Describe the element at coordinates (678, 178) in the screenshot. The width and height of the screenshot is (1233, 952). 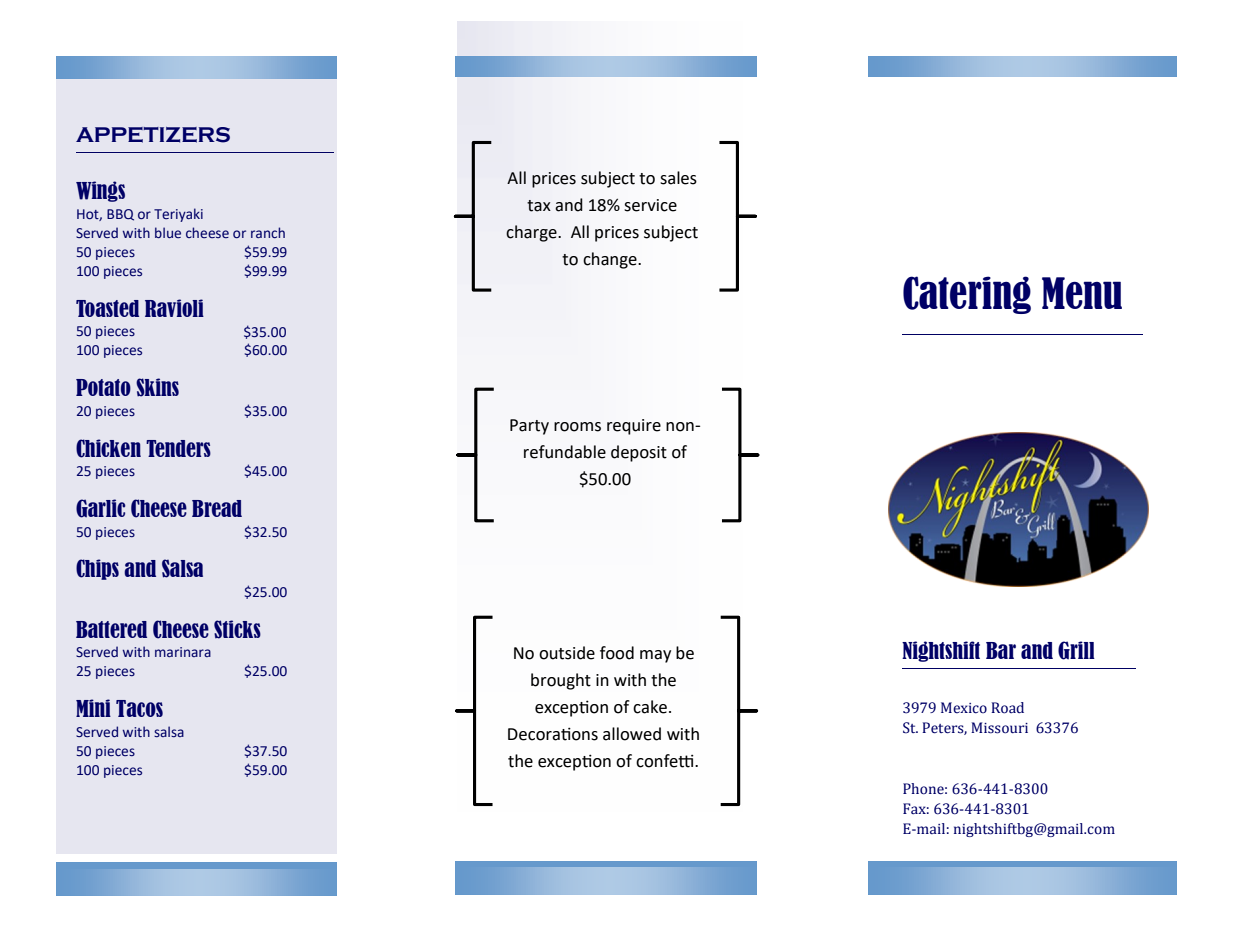
I see `sales` at that location.
